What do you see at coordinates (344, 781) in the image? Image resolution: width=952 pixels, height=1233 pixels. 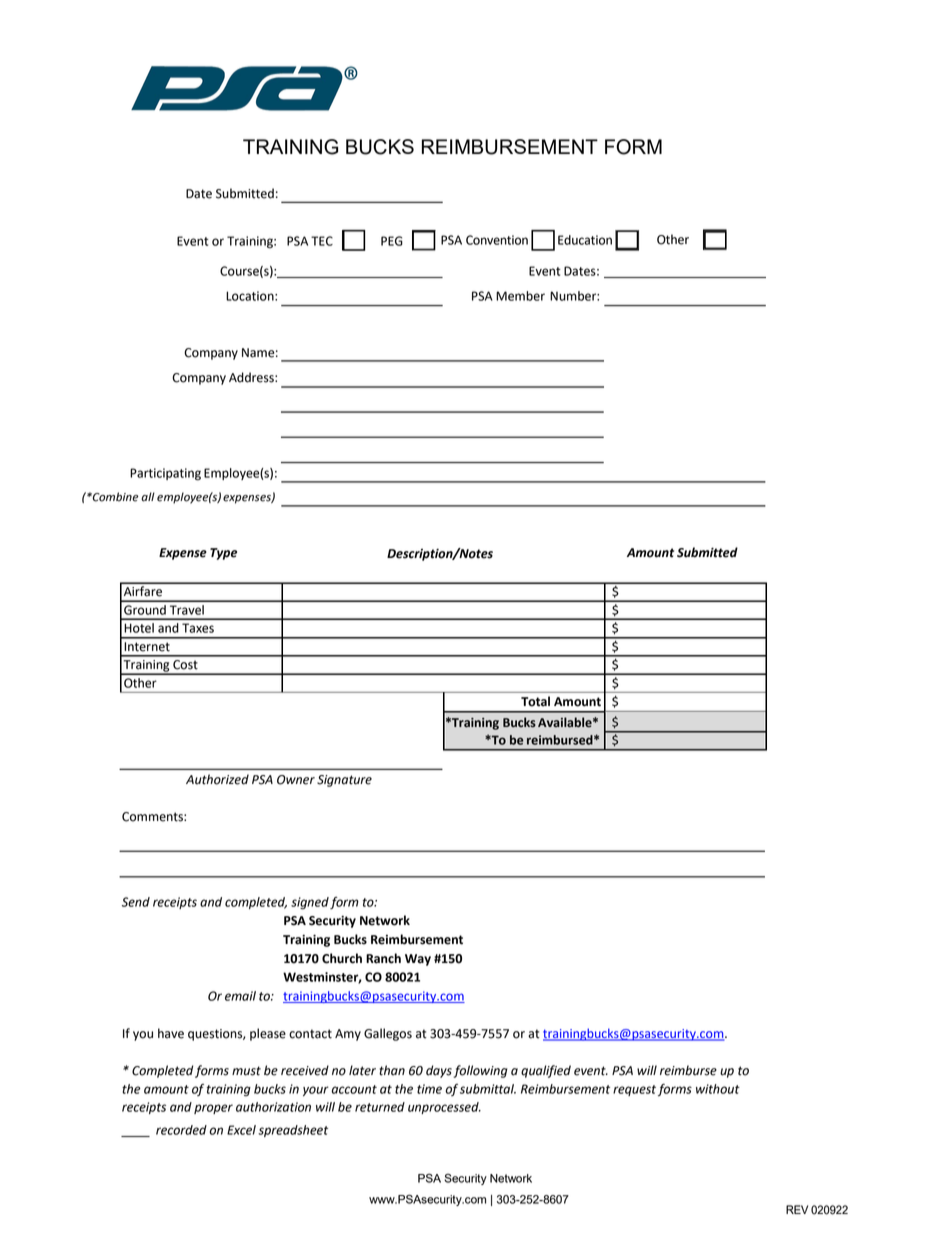 I see `Signature` at bounding box center [344, 781].
